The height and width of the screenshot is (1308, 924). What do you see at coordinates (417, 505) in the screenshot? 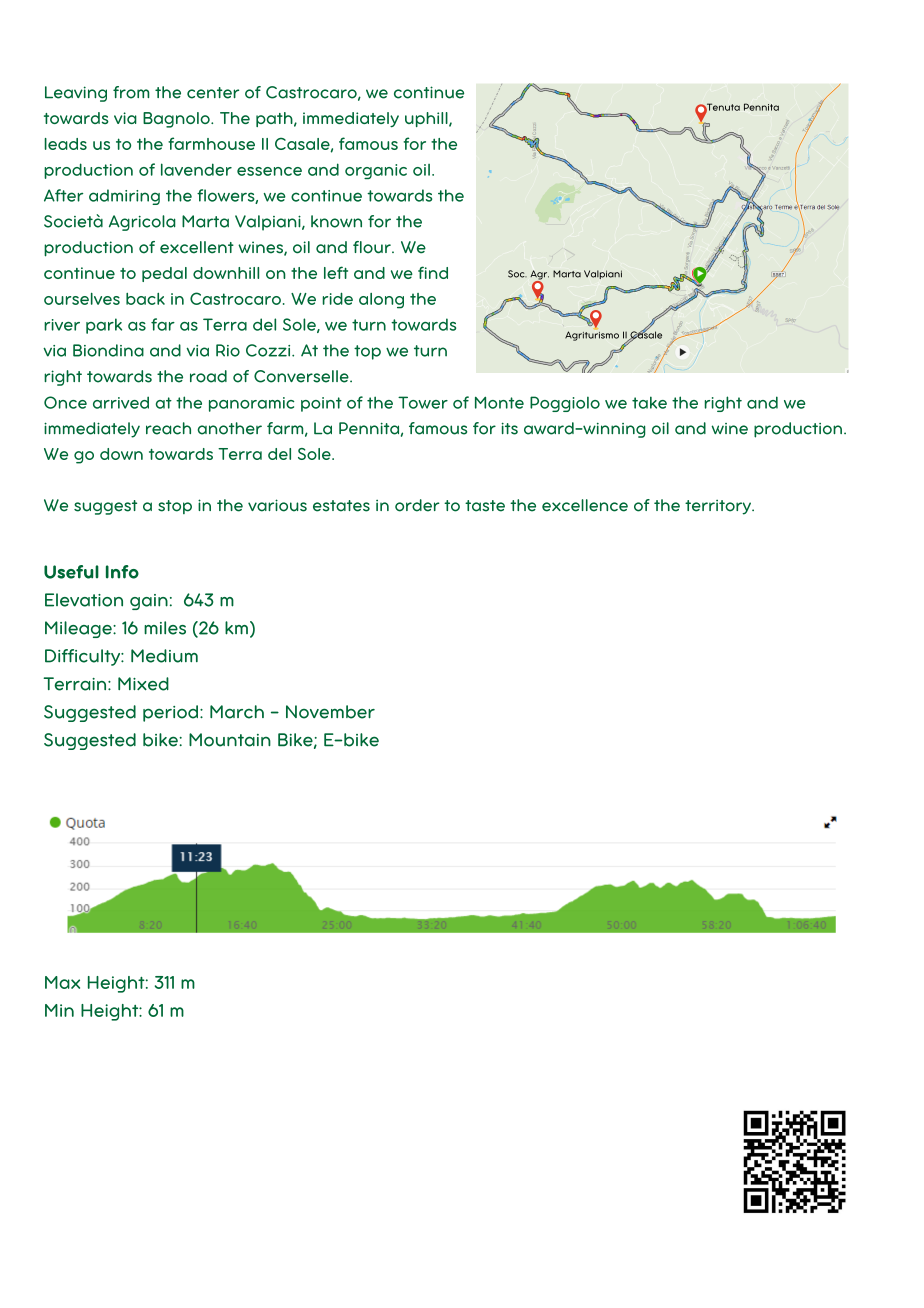
I see `order` at bounding box center [417, 505].
